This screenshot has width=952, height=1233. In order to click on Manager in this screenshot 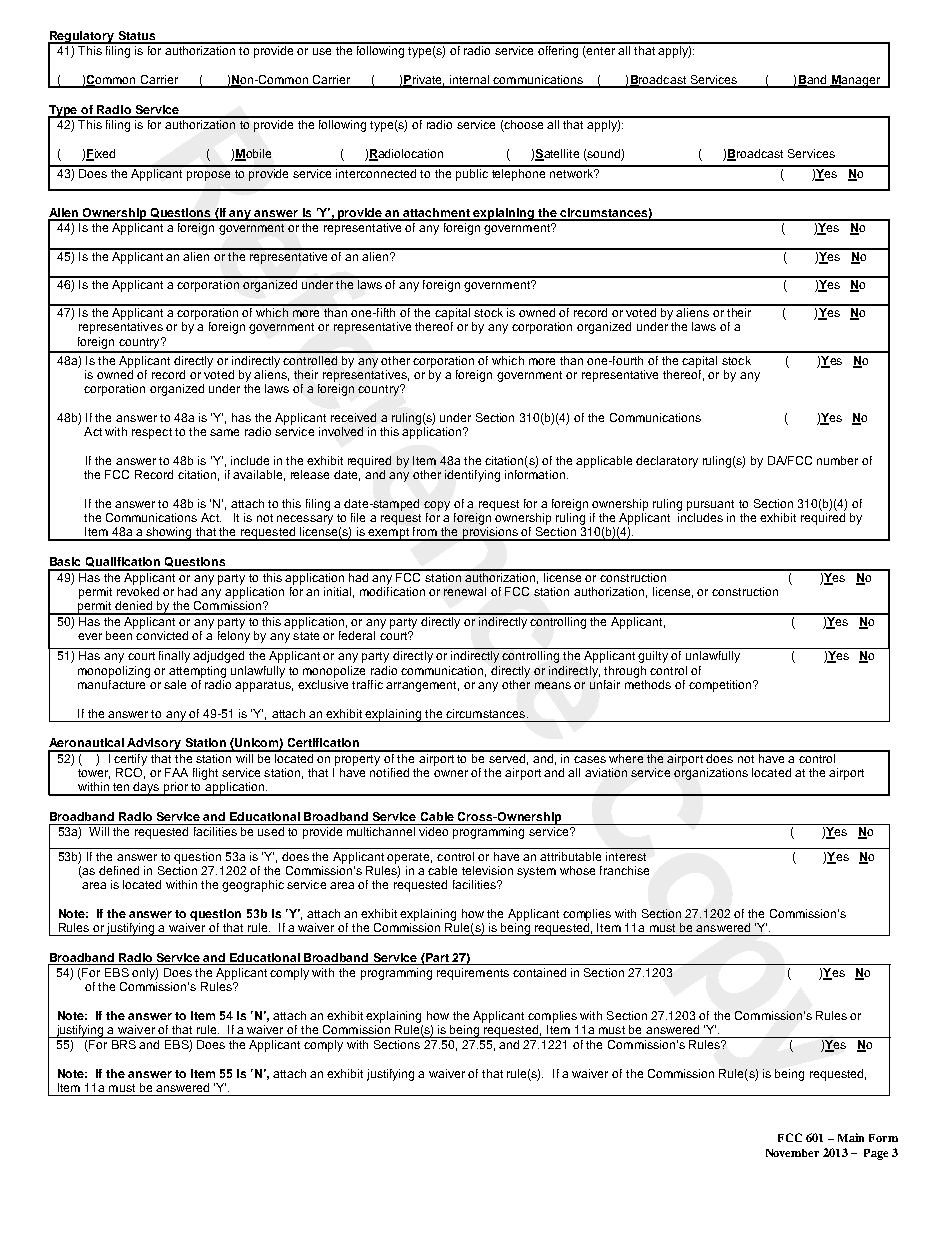, I will do `click(855, 81)`.
